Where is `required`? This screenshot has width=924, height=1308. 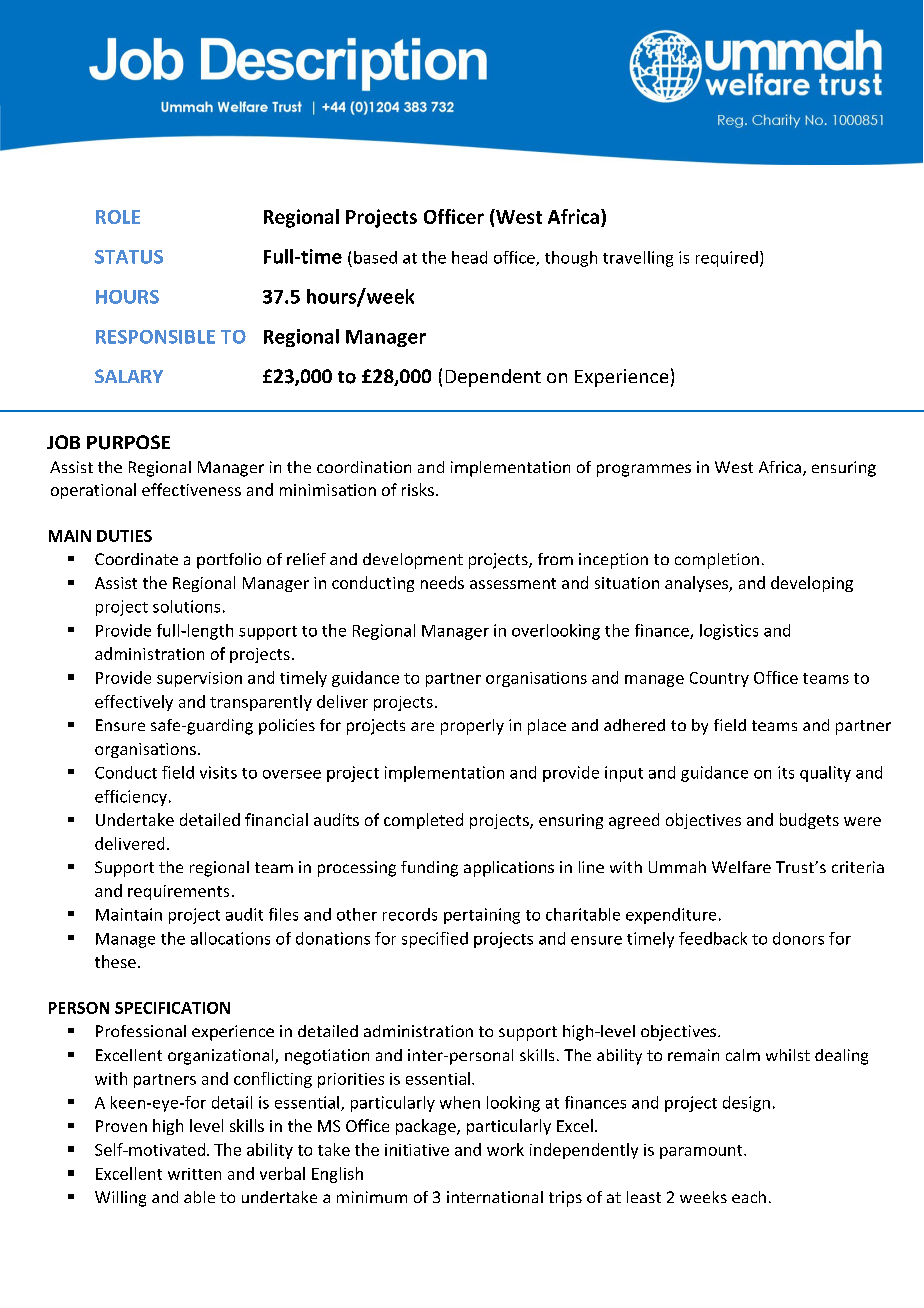 required is located at coordinates (727, 259).
